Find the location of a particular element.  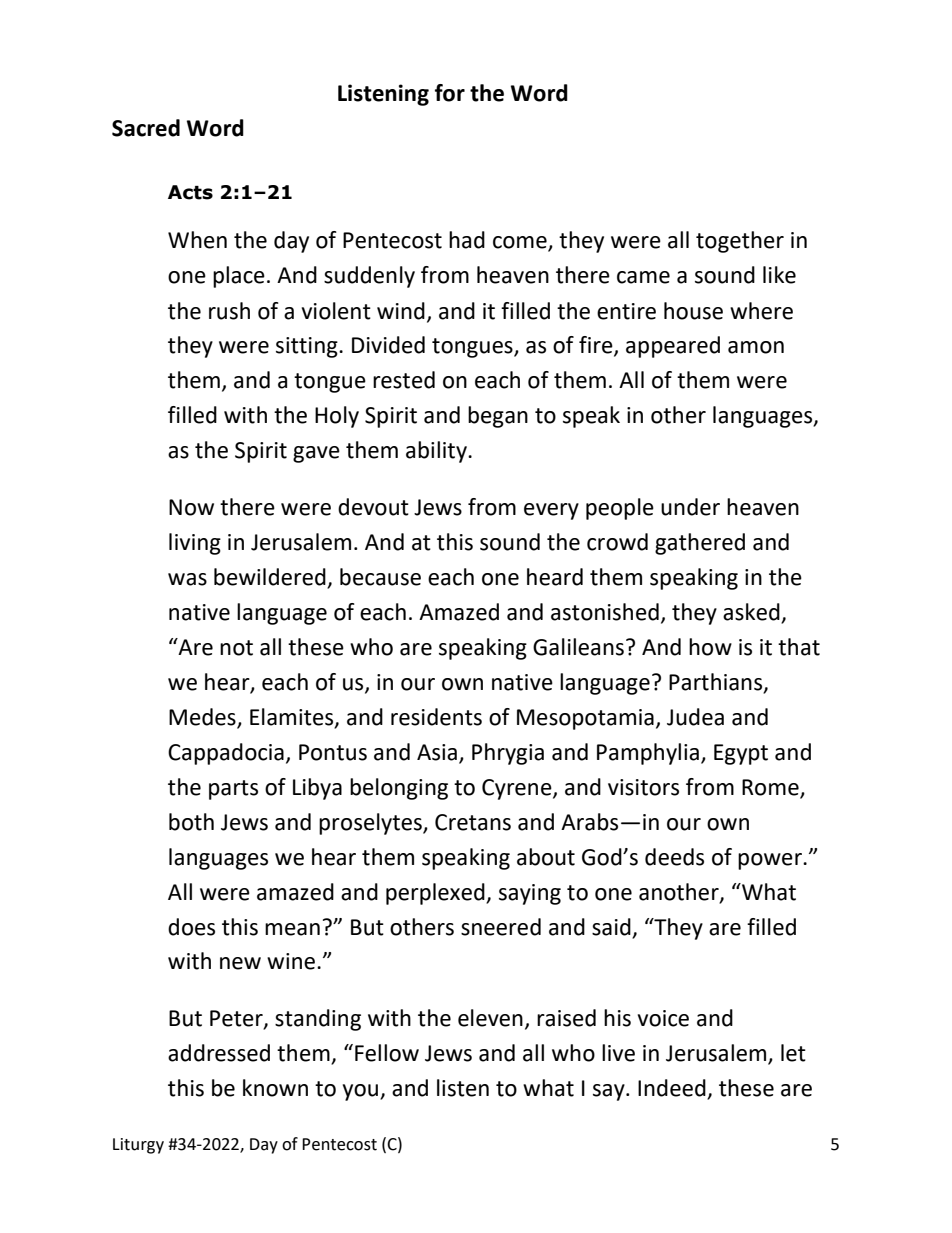

for is located at coordinates (450, 93).
